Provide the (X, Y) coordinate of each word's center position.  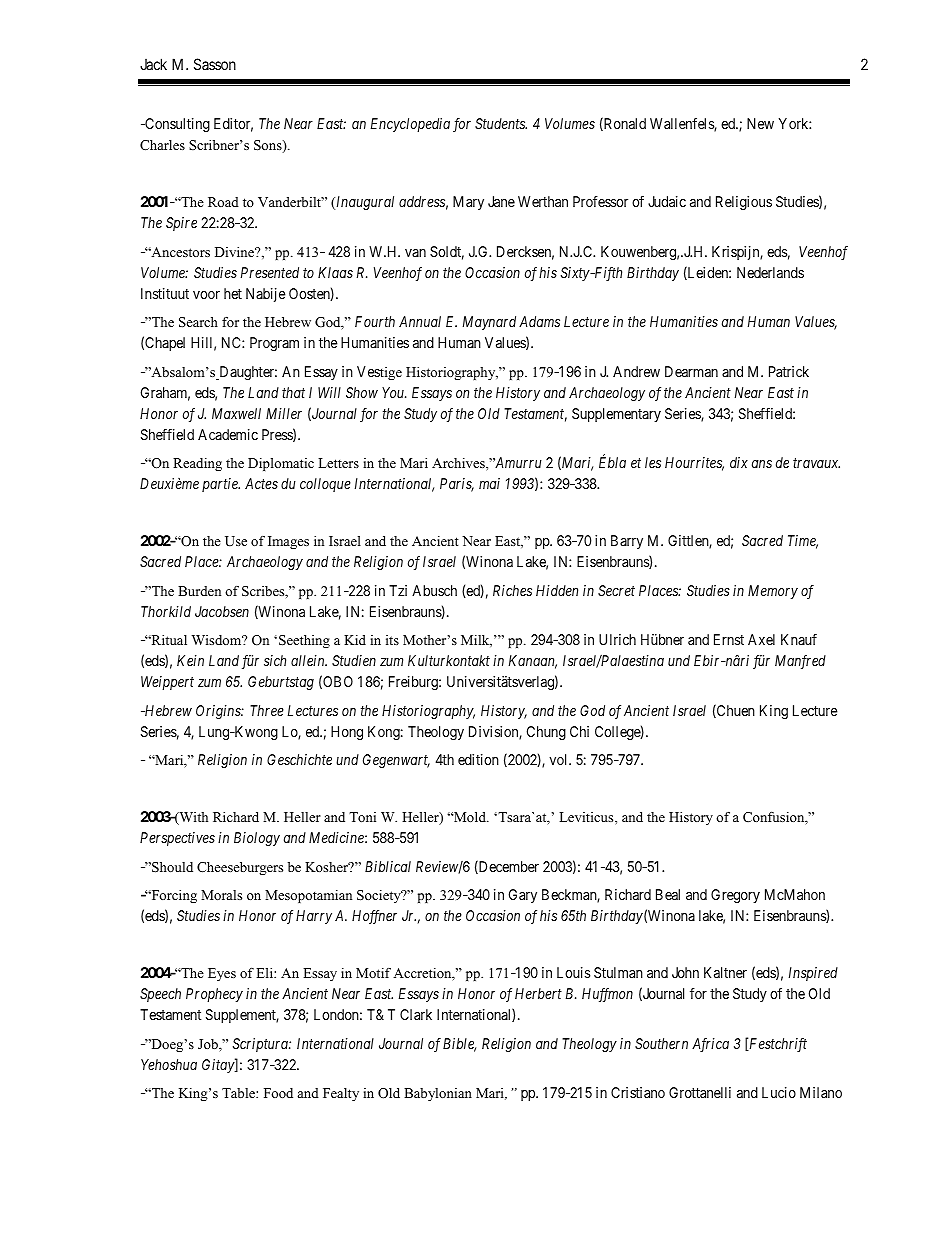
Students (501, 123)
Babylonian (438, 1094)
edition (478, 759)
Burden (199, 591)
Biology (257, 839)
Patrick (789, 371)
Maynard (489, 323)
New (760, 123)
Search (198, 322)
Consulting (176, 125)
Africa (710, 1045)
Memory (773, 592)
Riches (512, 590)
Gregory (735, 896)
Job (209, 1044)
